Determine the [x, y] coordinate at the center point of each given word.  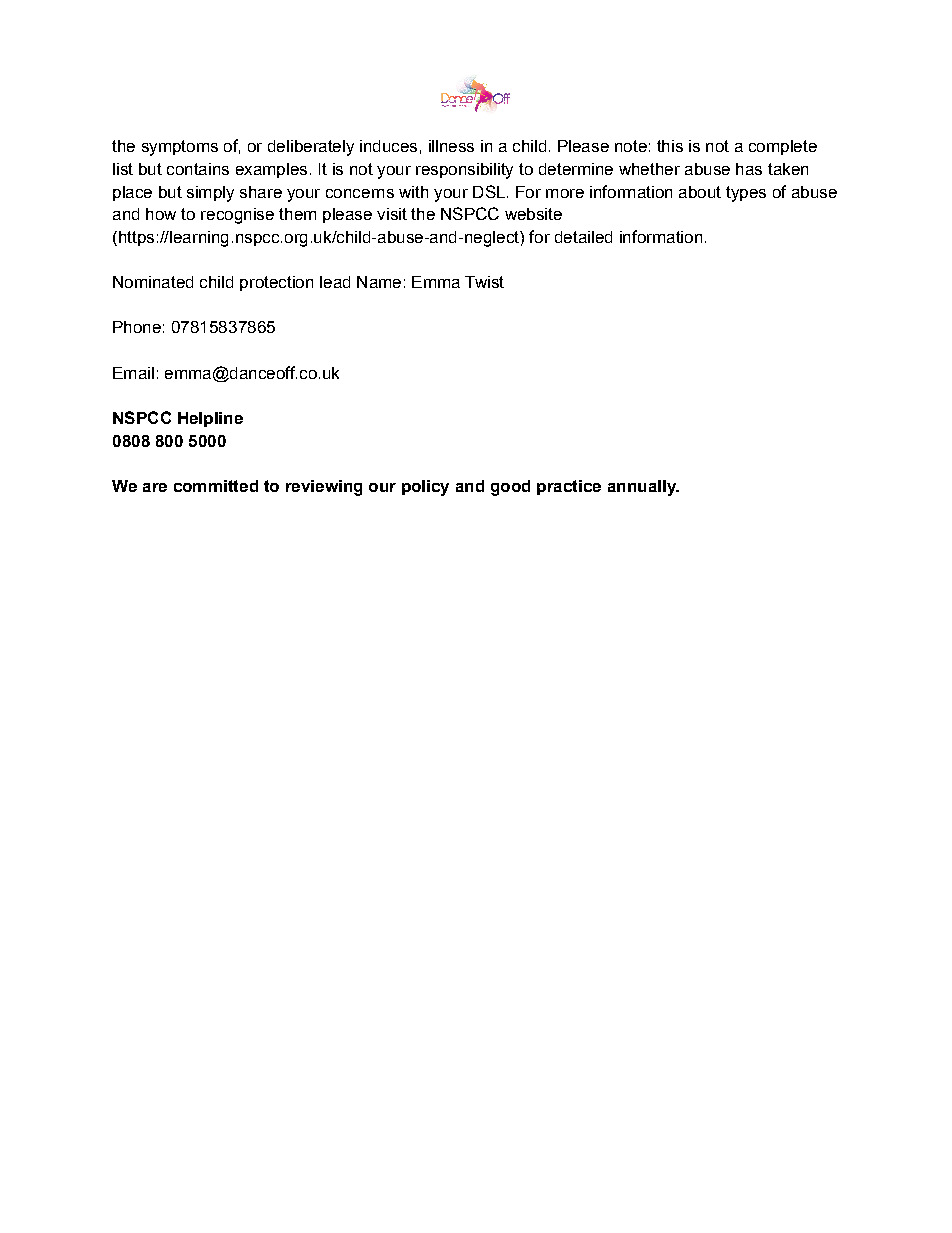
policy [425, 488]
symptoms [180, 148]
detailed [583, 237]
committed [216, 486]
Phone [137, 327]
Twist [484, 282]
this [670, 146]
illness [451, 146]
